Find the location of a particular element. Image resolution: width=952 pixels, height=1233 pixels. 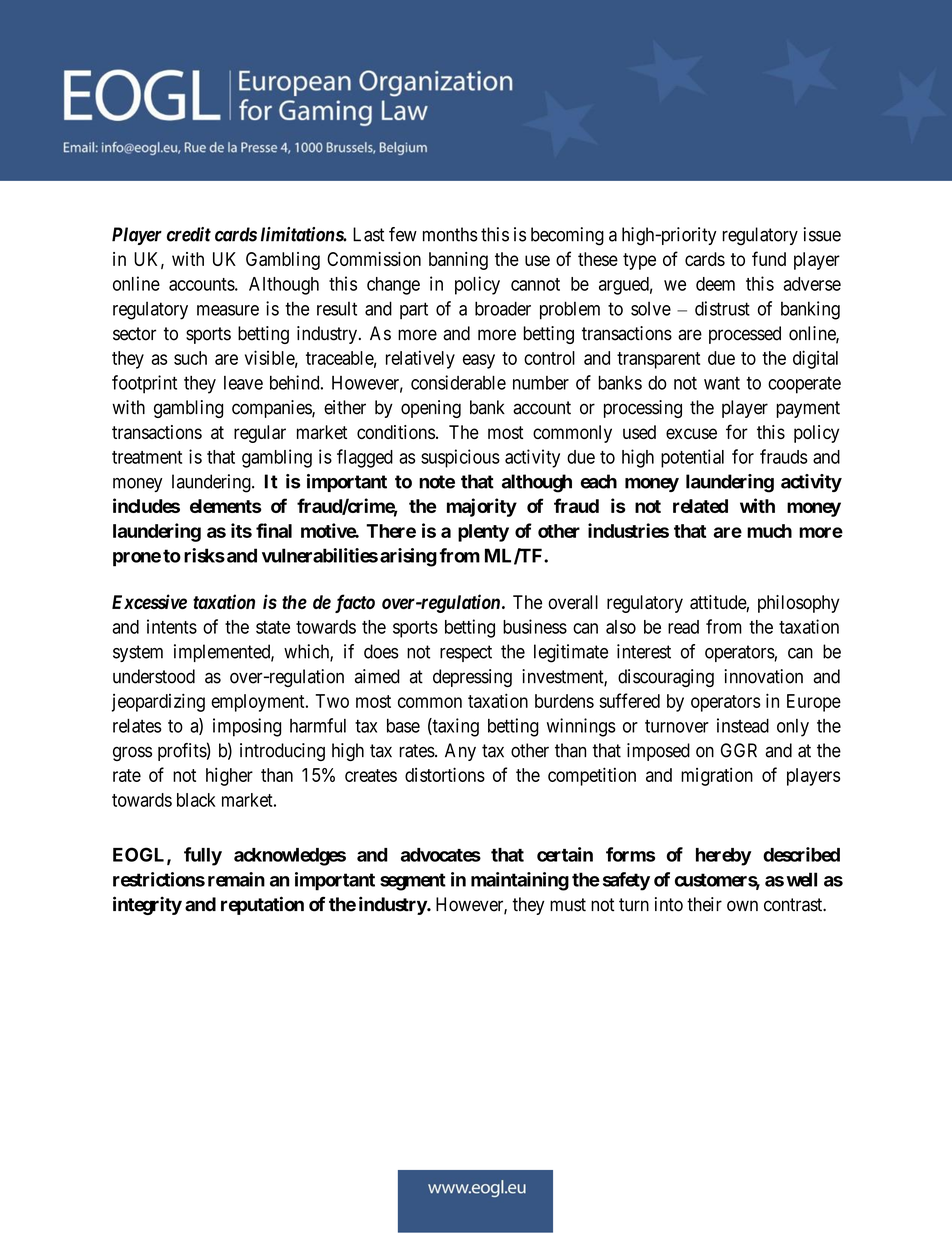

remain is located at coordinates (236, 879).
